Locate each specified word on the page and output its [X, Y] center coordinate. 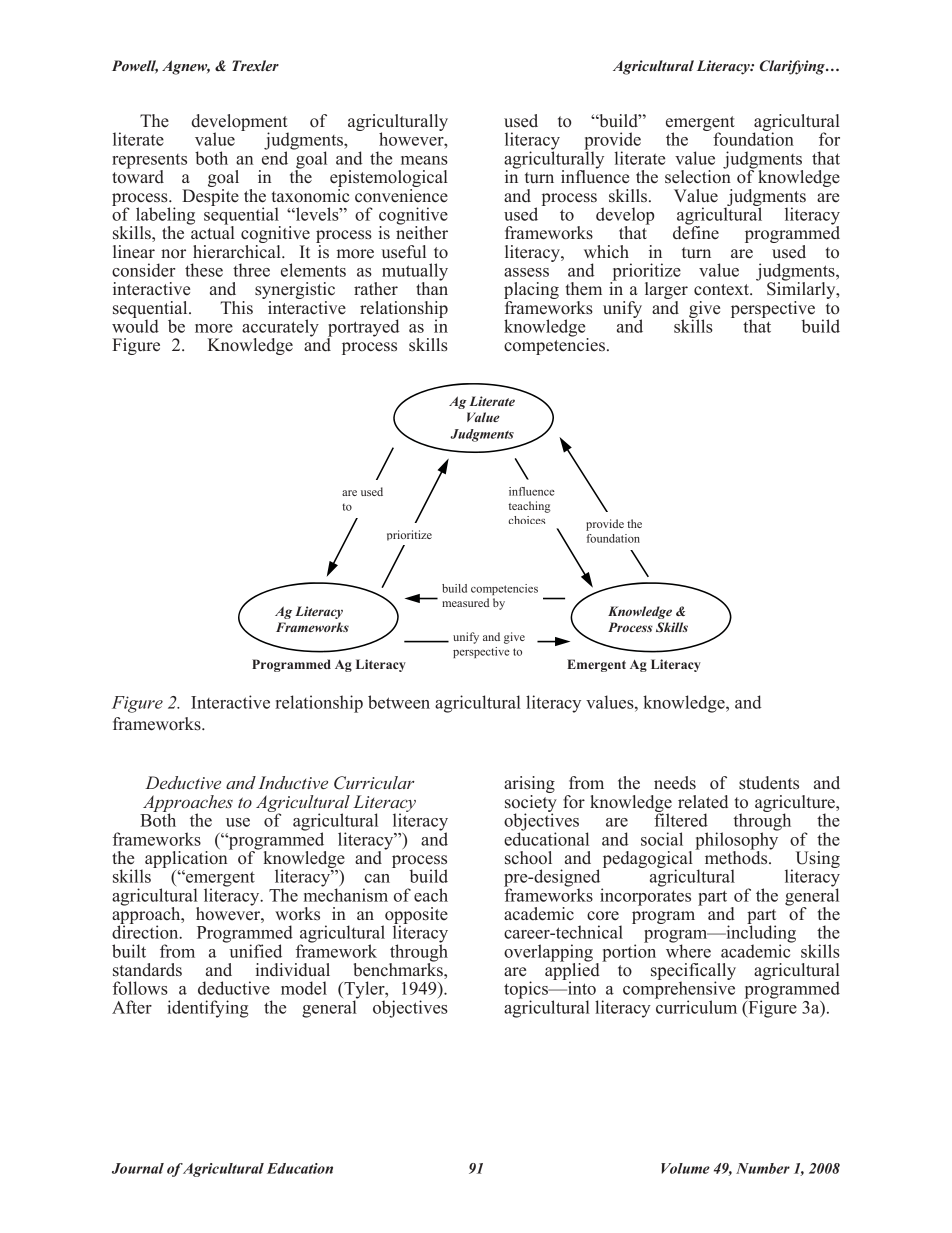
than [432, 287]
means [424, 160]
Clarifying [793, 67]
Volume [685, 1168]
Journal [138, 1168]
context [722, 290]
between [399, 702]
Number [763, 1168]
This [236, 307]
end [275, 157]
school [528, 858]
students [769, 783]
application [187, 858]
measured [465, 602]
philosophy [737, 841]
